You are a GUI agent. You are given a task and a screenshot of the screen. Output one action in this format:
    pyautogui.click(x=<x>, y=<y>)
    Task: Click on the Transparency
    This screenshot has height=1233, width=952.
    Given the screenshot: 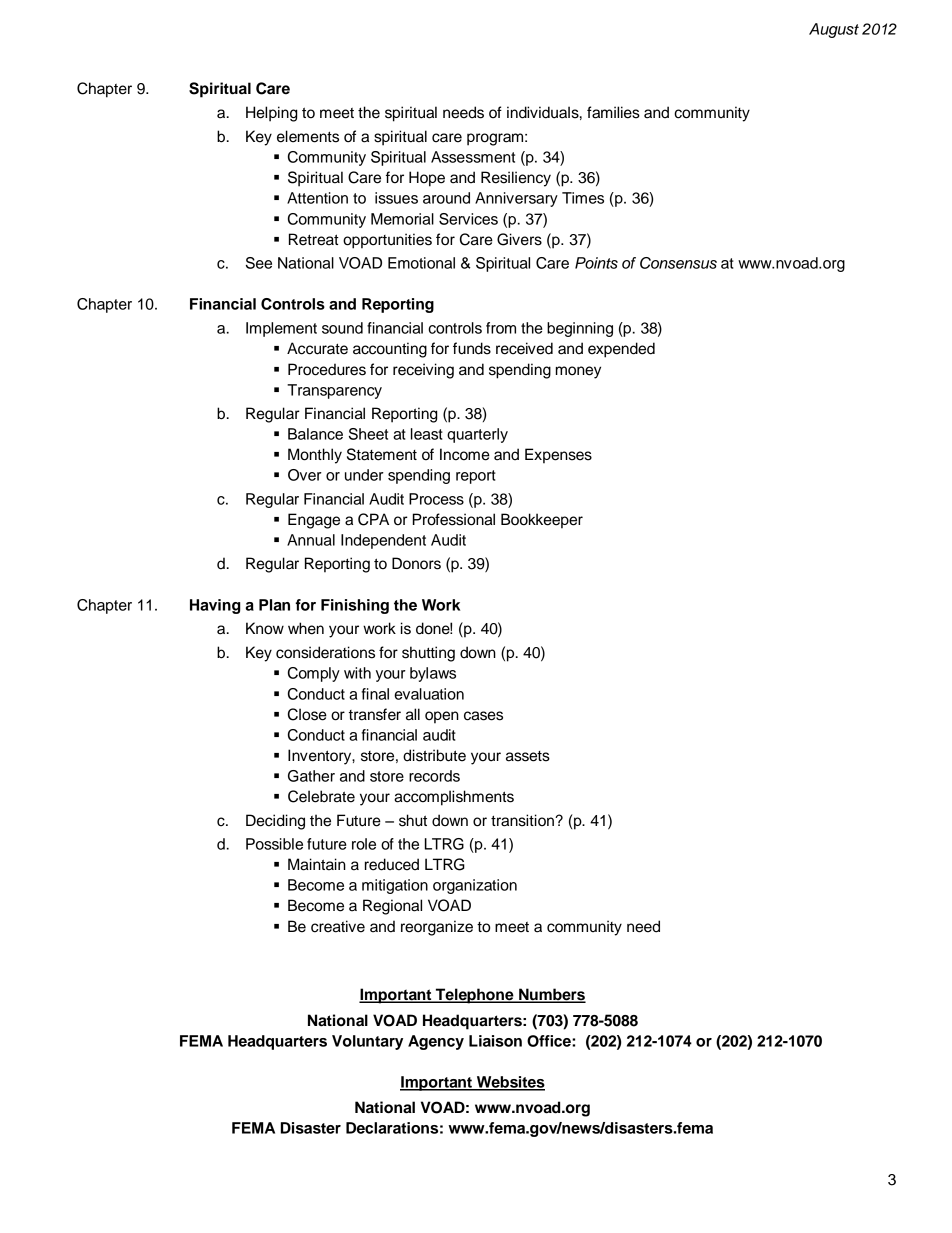 What is the action you would take?
    pyautogui.click(x=334, y=391)
